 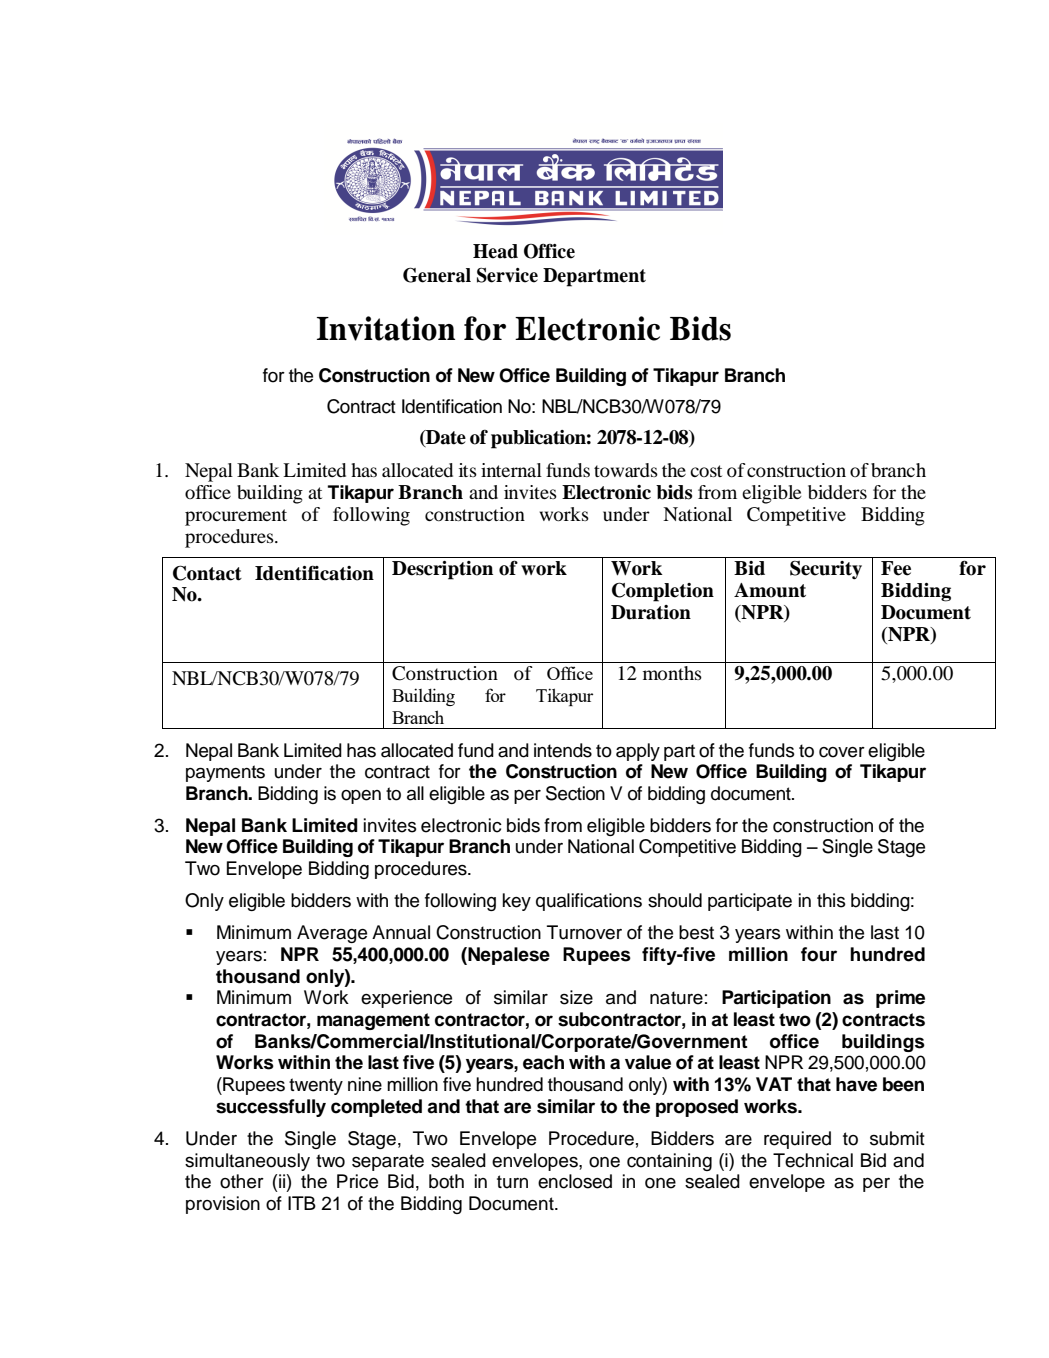 I want to click on Service, so click(x=507, y=275).
